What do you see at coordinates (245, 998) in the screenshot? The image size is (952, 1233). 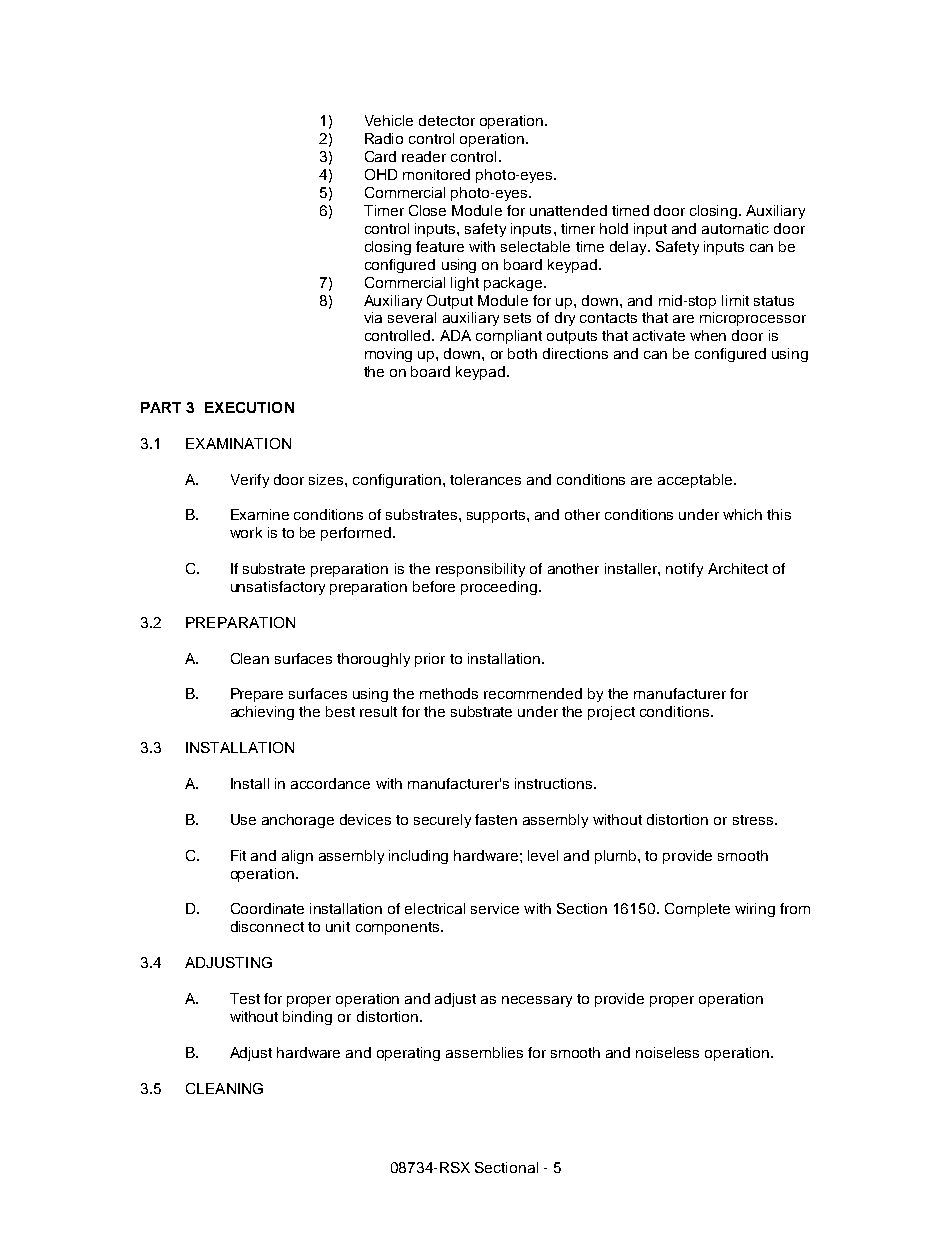 I see `Test` at bounding box center [245, 998].
